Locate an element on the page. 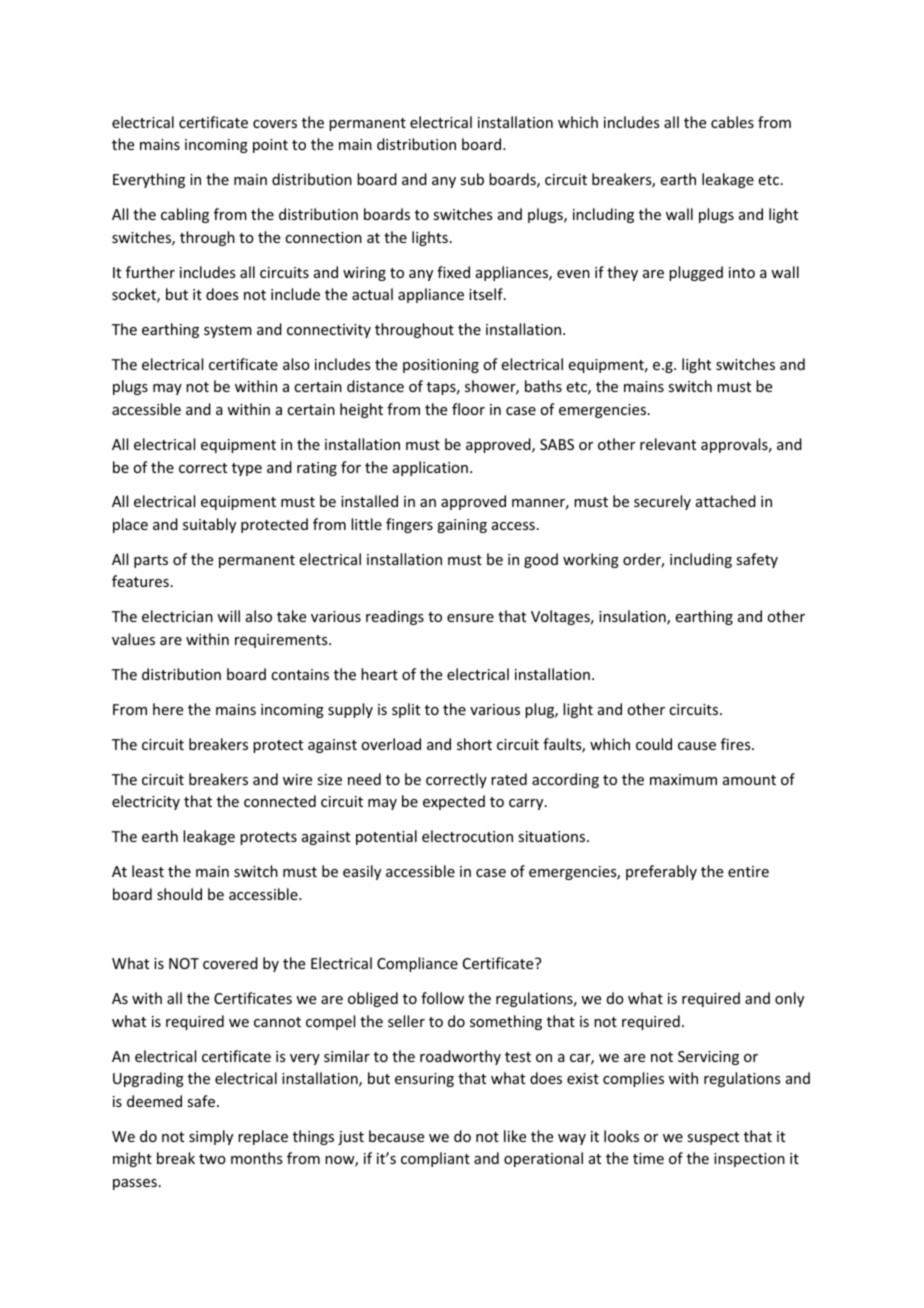 This image has width=924, height=1308. insulation is located at coordinates (633, 617).
